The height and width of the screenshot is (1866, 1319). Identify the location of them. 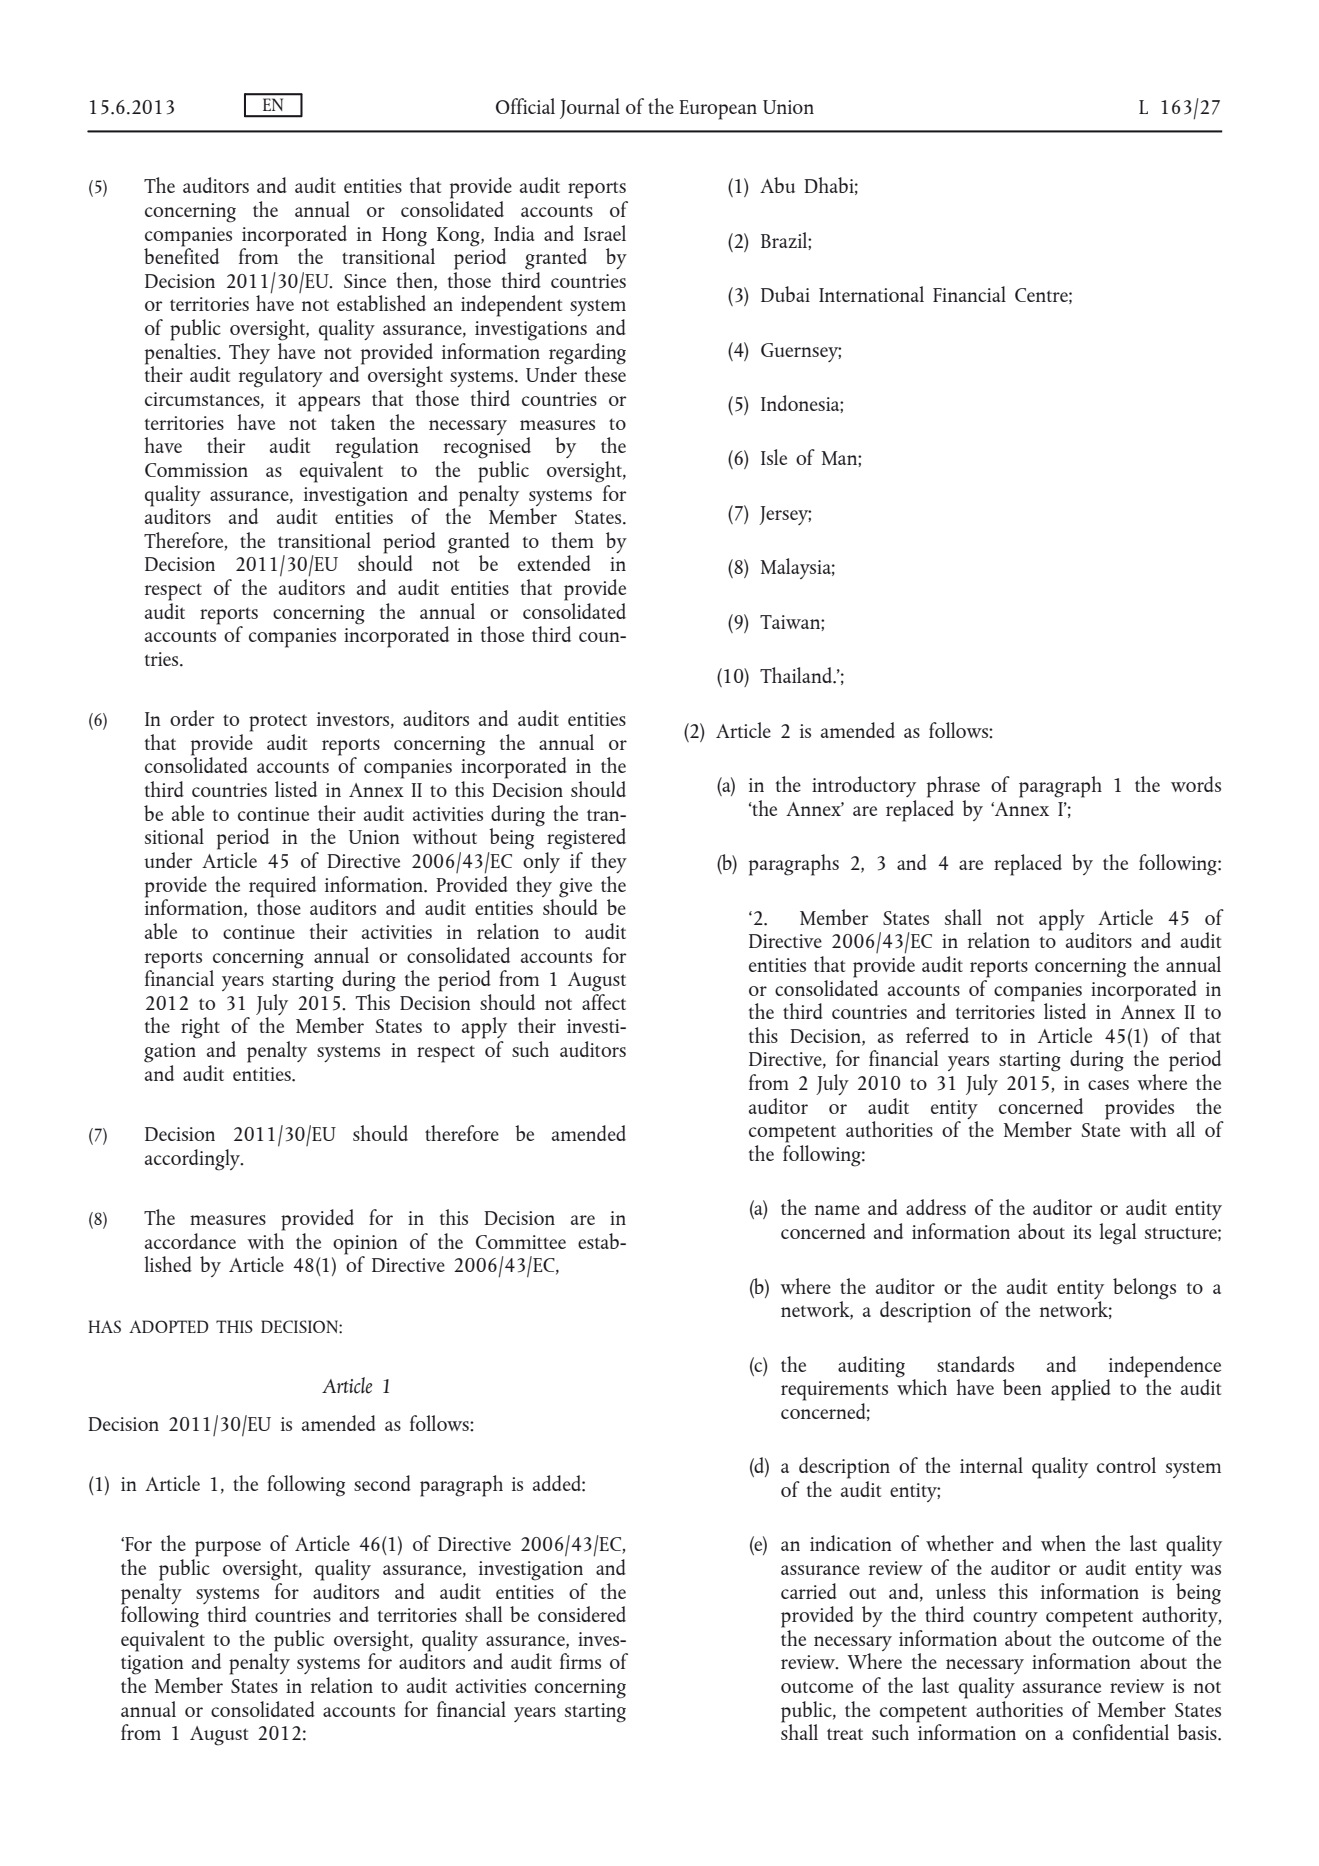
(573, 540).
